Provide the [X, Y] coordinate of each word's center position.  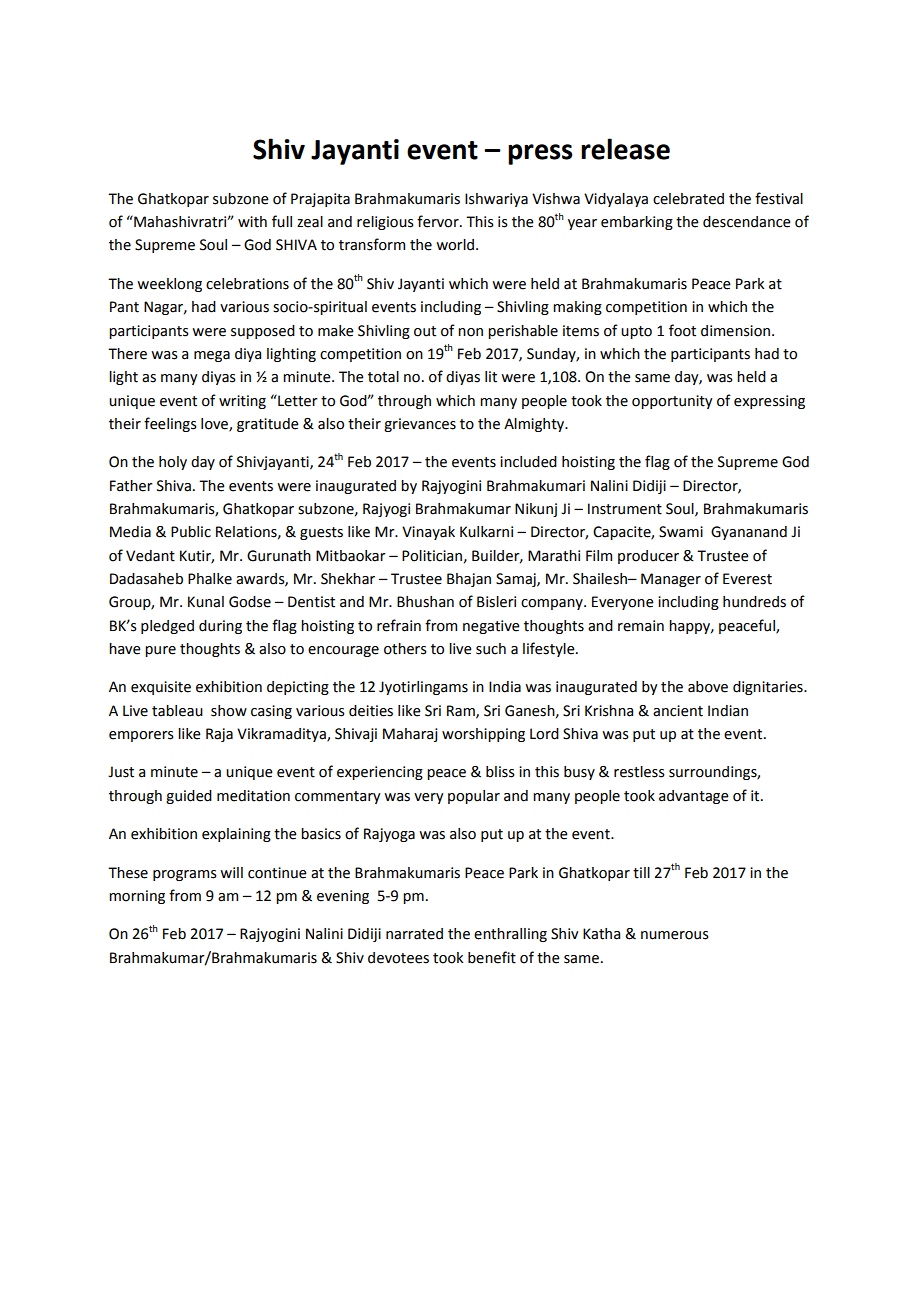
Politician [432, 556]
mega [212, 356]
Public [191, 532]
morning [137, 897]
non [470, 332]
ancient [678, 711]
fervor [439, 221]
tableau [177, 711]
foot [682, 330]
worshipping [483, 735]
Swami [681, 532]
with [252, 222]
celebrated [688, 199]
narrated [414, 934]
